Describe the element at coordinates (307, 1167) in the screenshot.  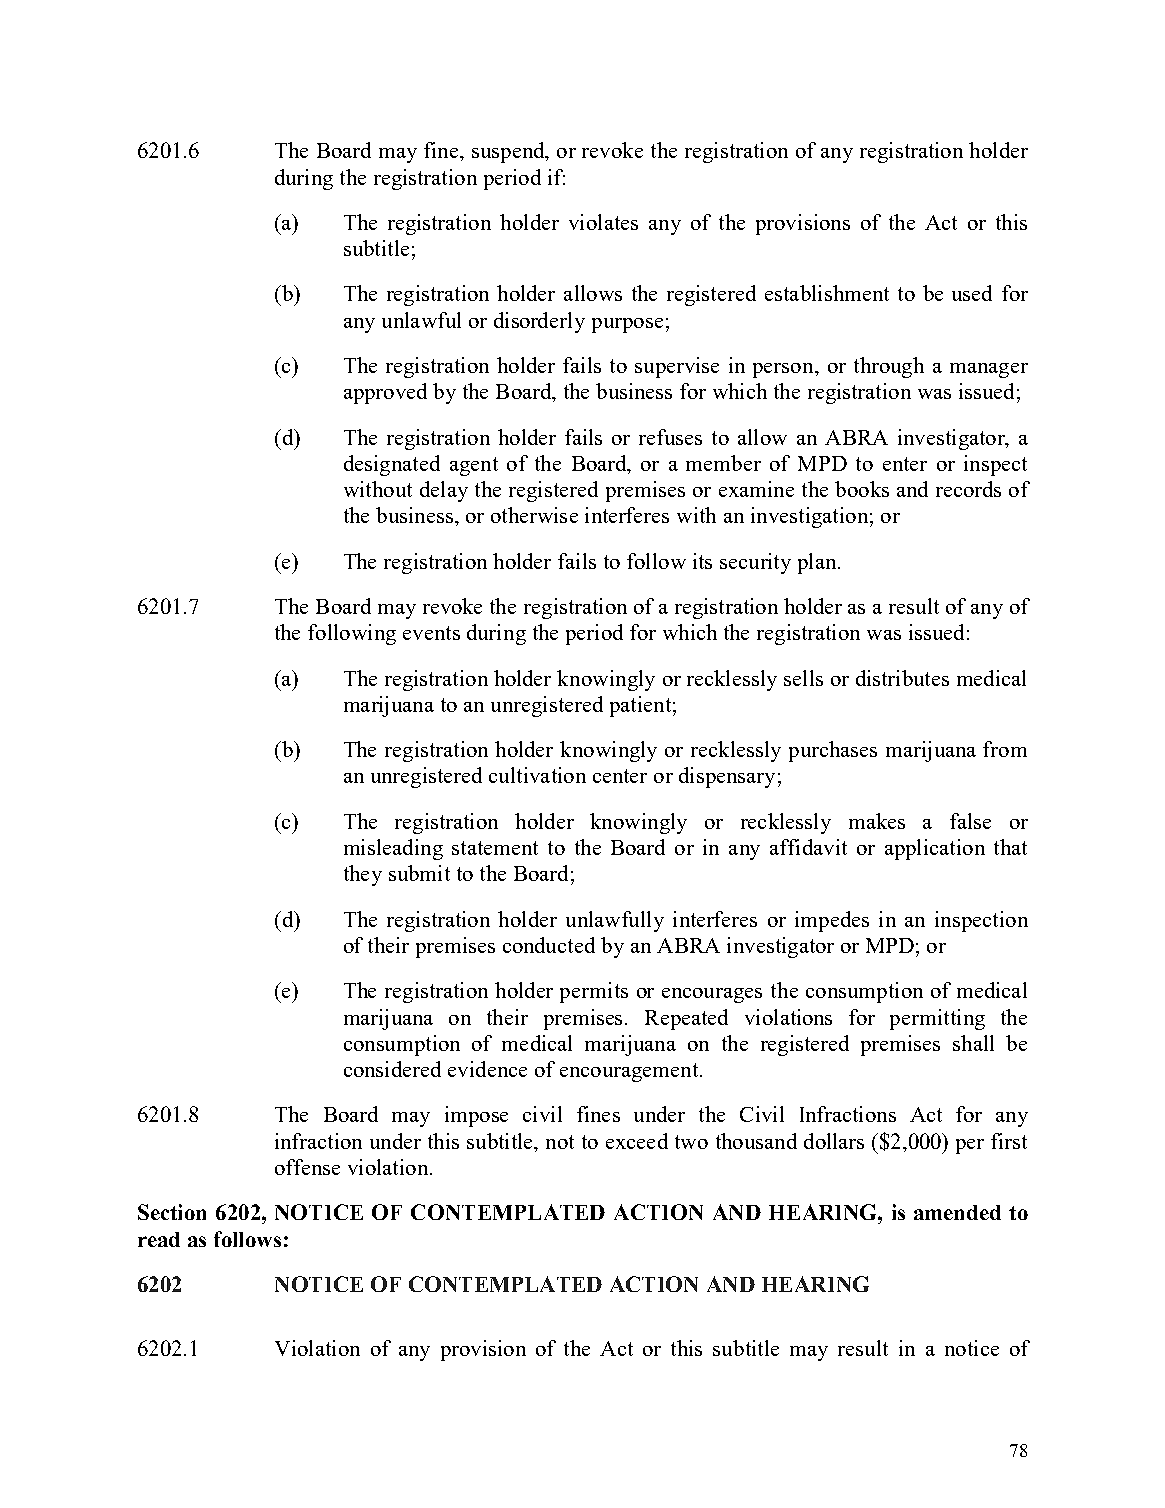
I see `offense` at that location.
